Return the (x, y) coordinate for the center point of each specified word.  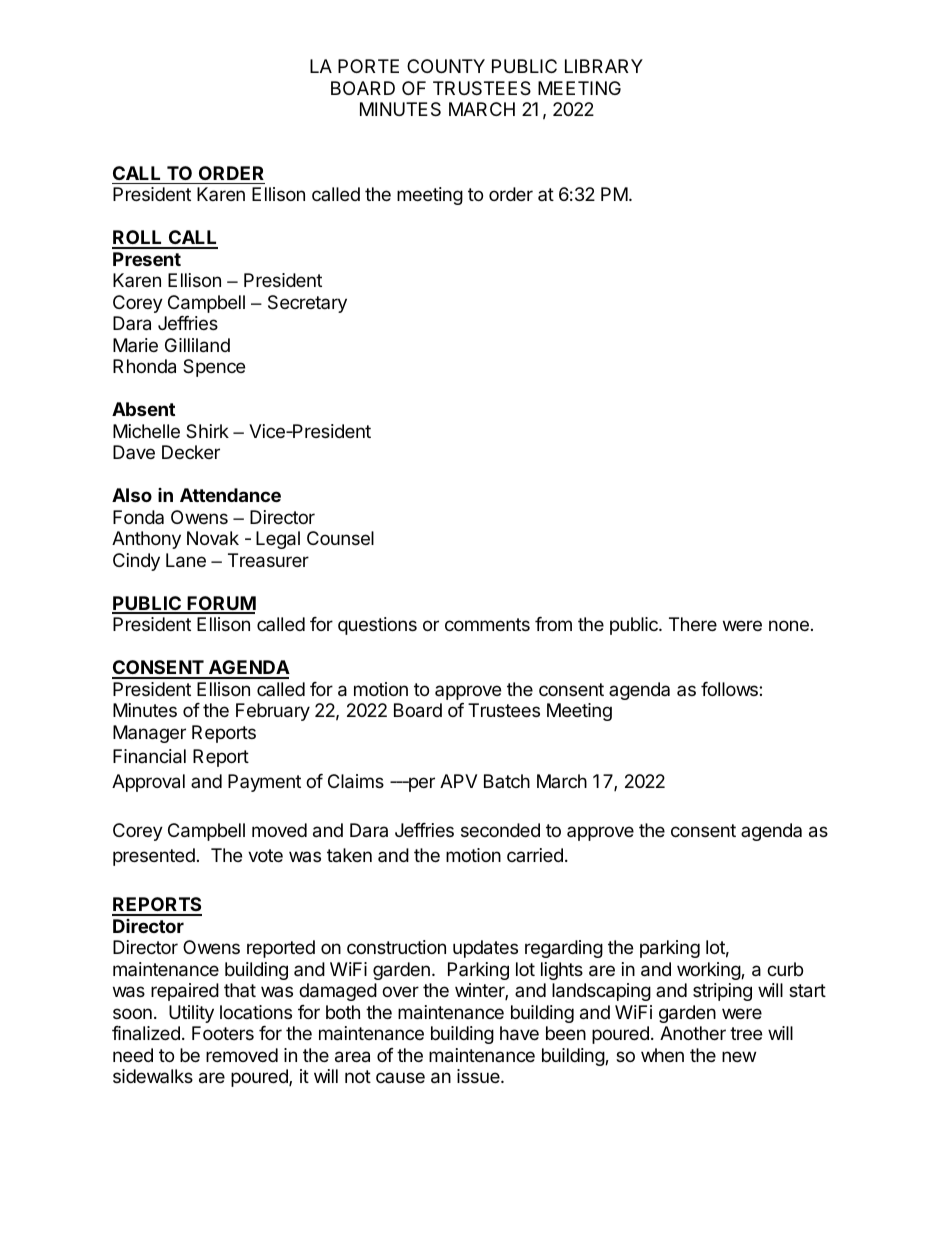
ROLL (138, 239)
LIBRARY (604, 66)
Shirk (207, 431)
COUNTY (446, 66)
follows (730, 689)
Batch (507, 781)
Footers (223, 1033)
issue (479, 1076)
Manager (149, 734)
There (693, 624)
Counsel (340, 538)
